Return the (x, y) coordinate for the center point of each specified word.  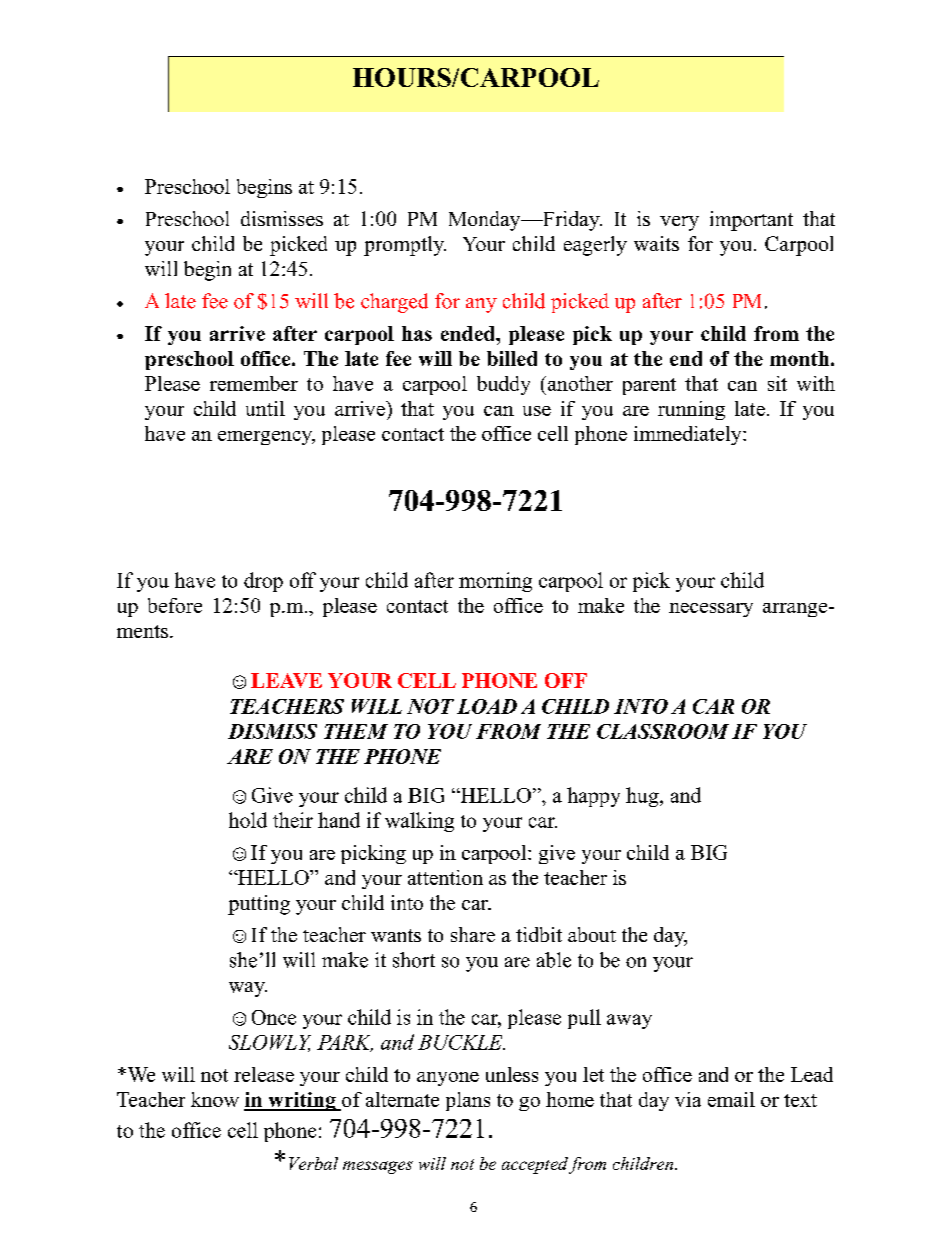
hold (248, 820)
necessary (711, 610)
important (751, 221)
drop (263, 582)
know (215, 1099)
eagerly (595, 246)
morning (495, 582)
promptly (405, 246)
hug (643, 797)
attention (445, 877)
